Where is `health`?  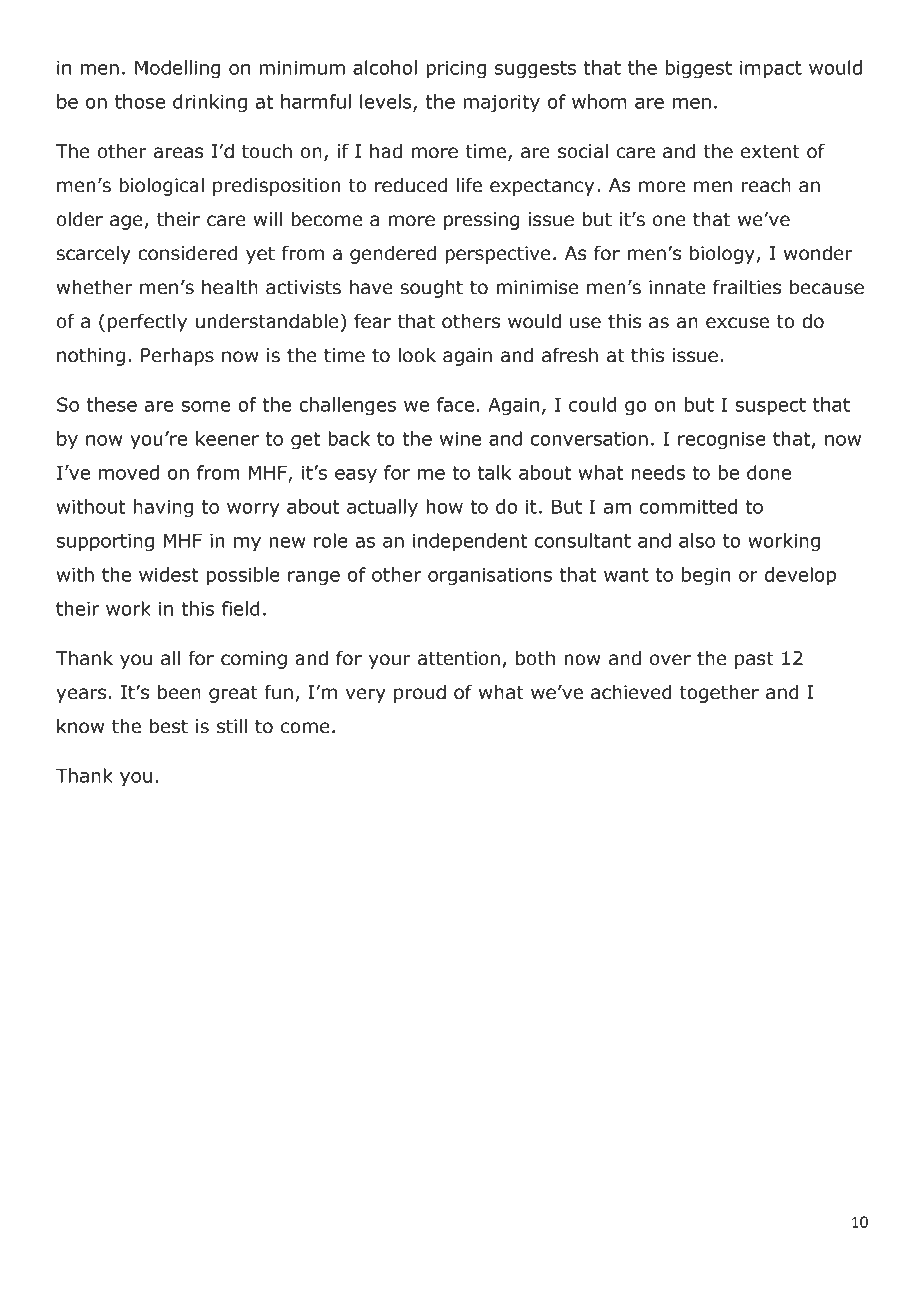 health is located at coordinates (230, 287).
